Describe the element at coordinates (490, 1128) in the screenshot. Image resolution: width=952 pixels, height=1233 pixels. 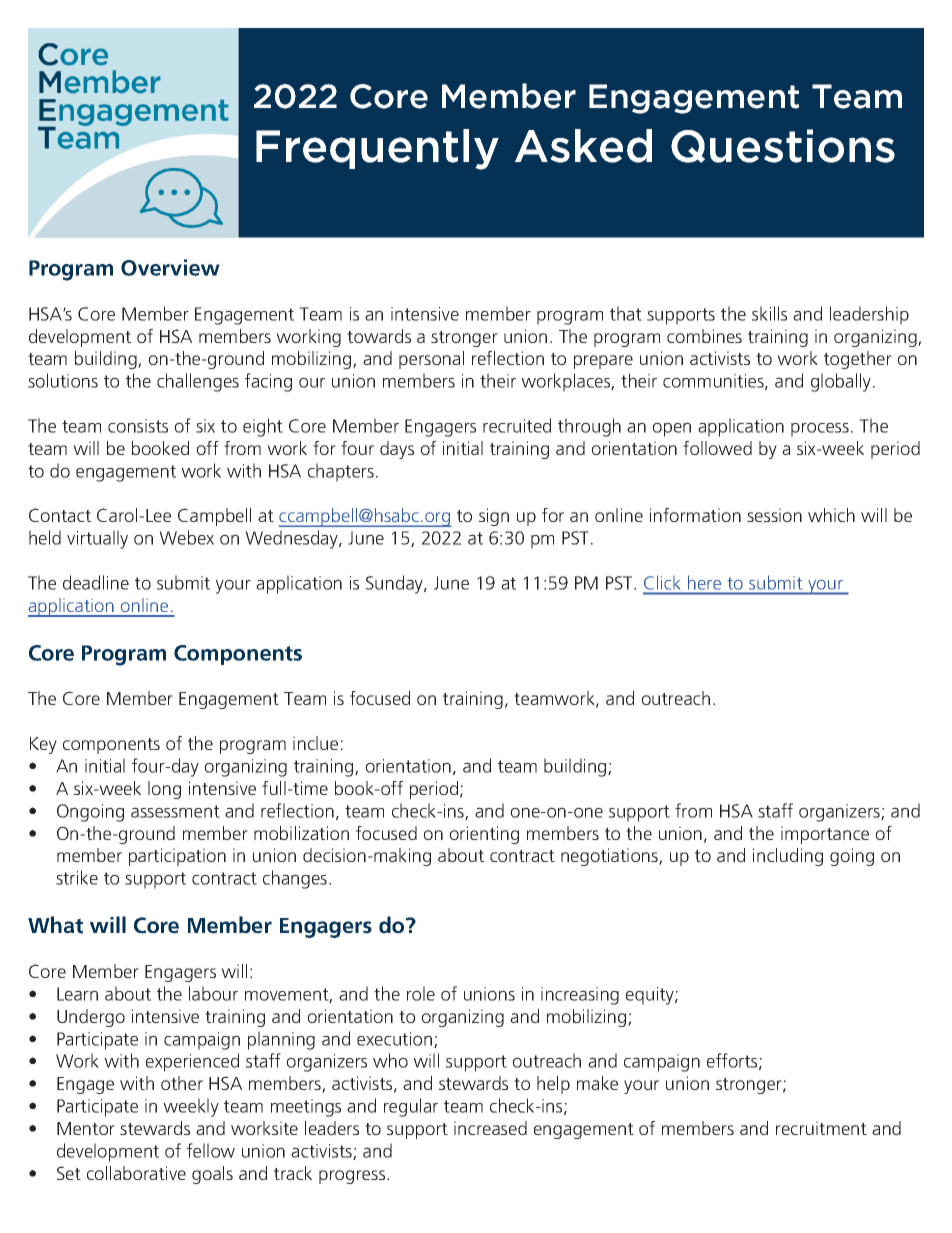
I see `increased` at that location.
